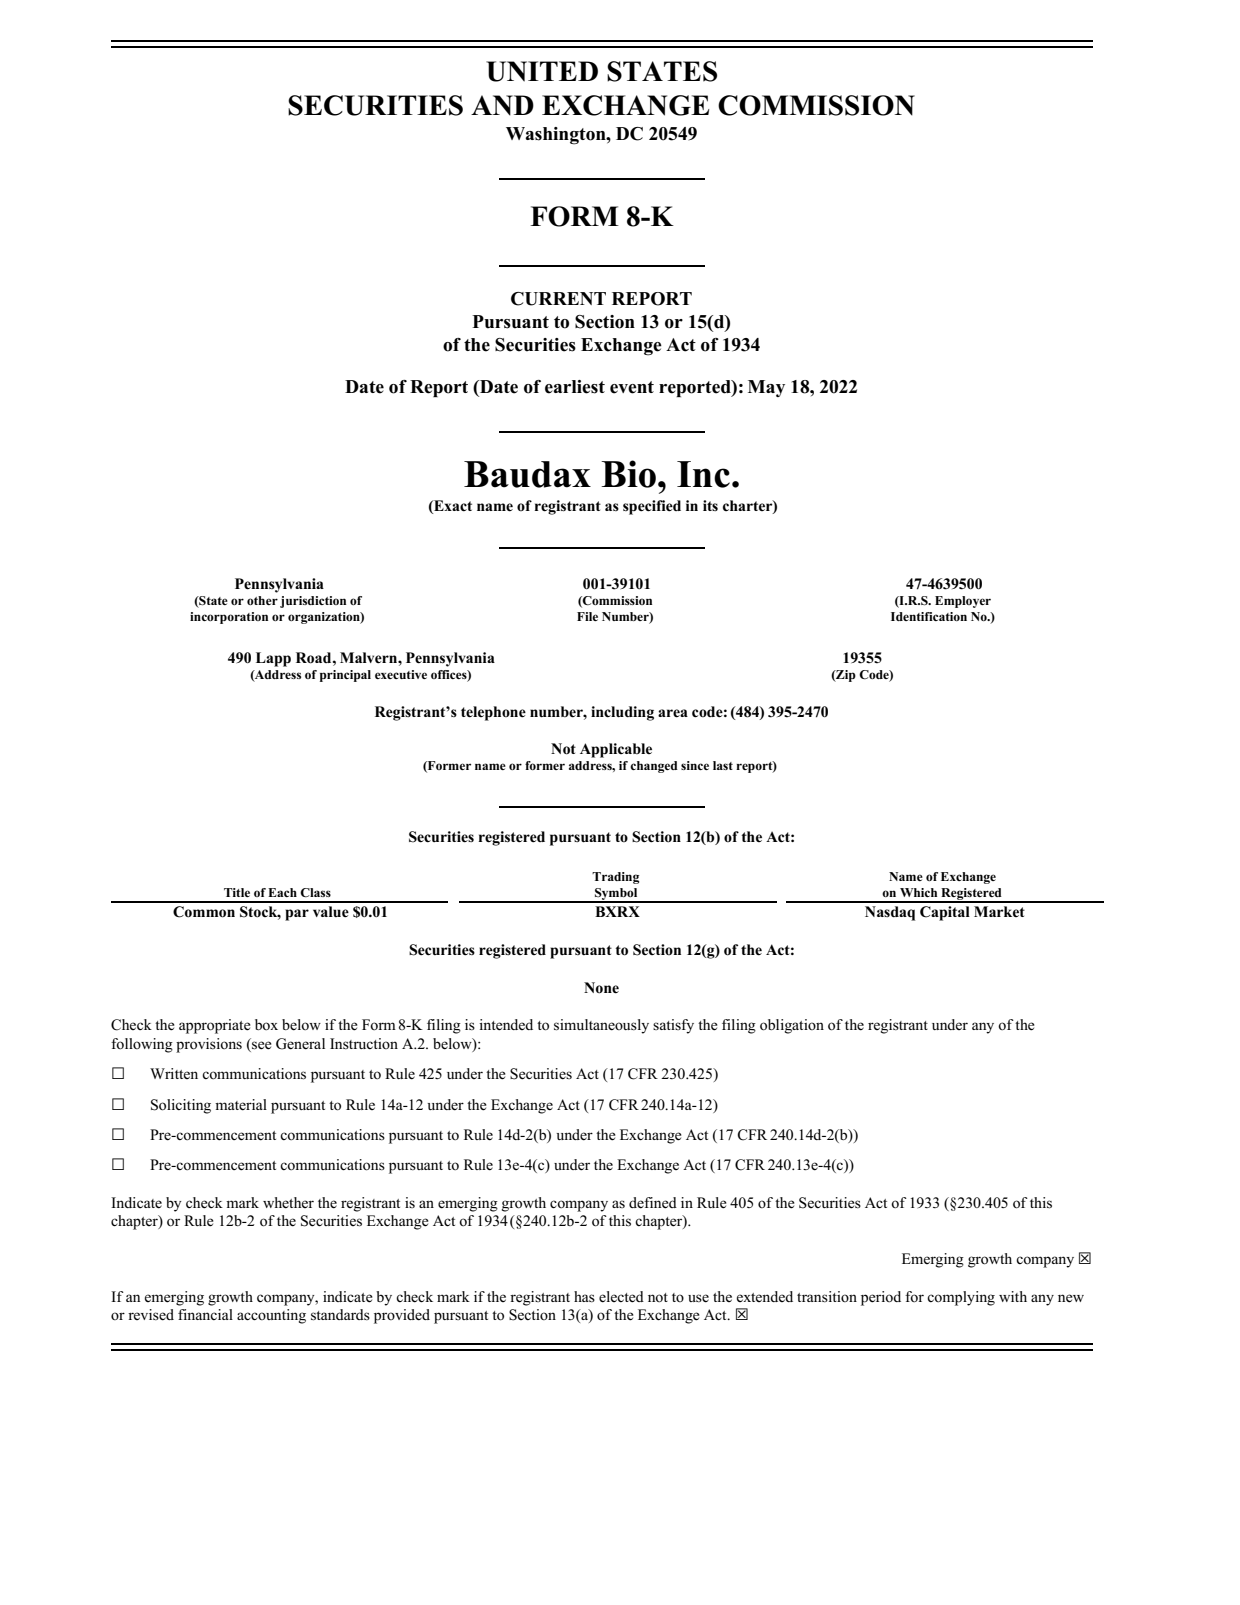  Describe the element at coordinates (558, 299) in the page. I see `CURRENT` at that location.
